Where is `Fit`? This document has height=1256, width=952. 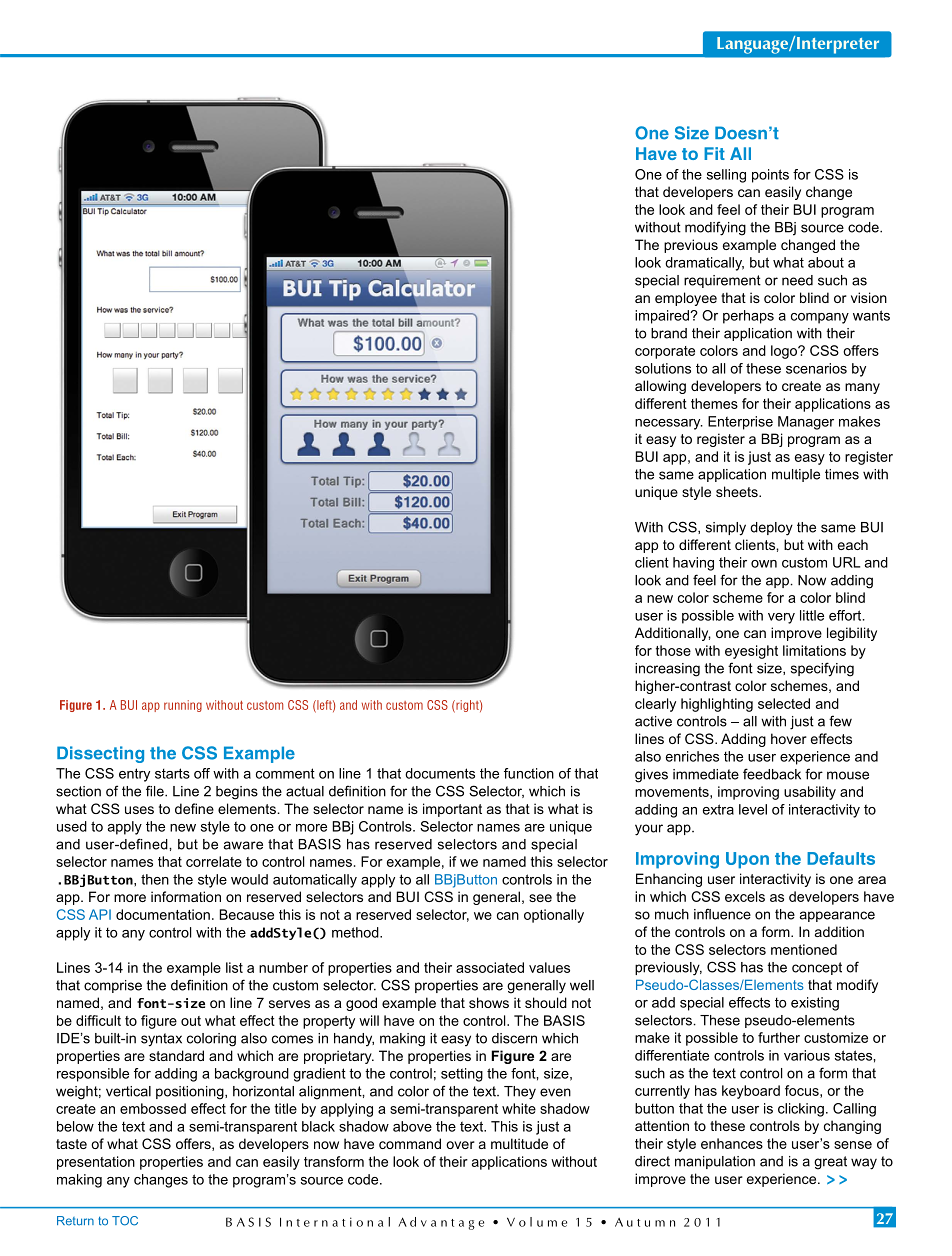 Fit is located at coordinates (714, 153).
